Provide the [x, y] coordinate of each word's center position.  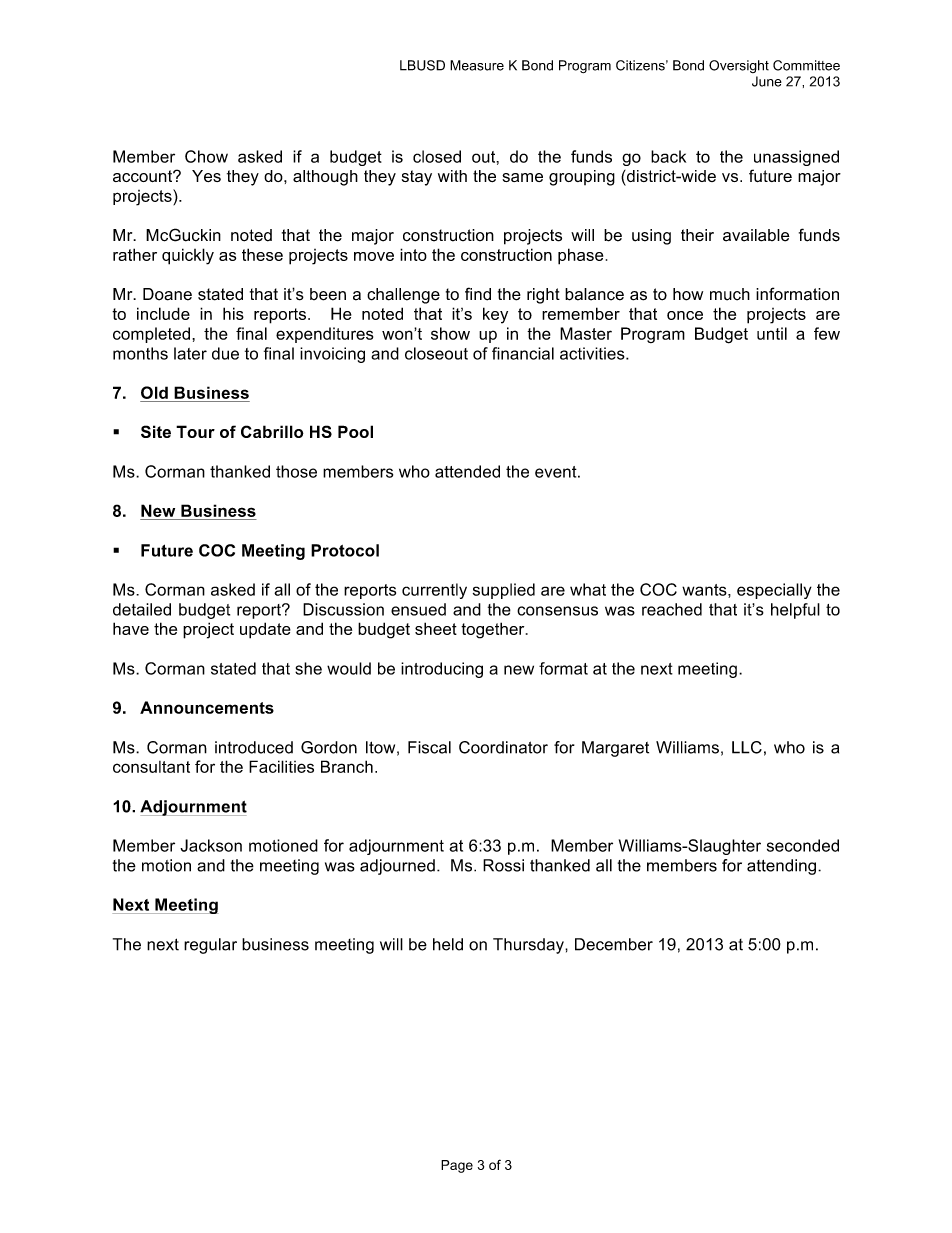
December [614, 944]
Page [457, 1166]
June [767, 81]
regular [210, 946]
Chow [206, 156]
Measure [477, 65]
